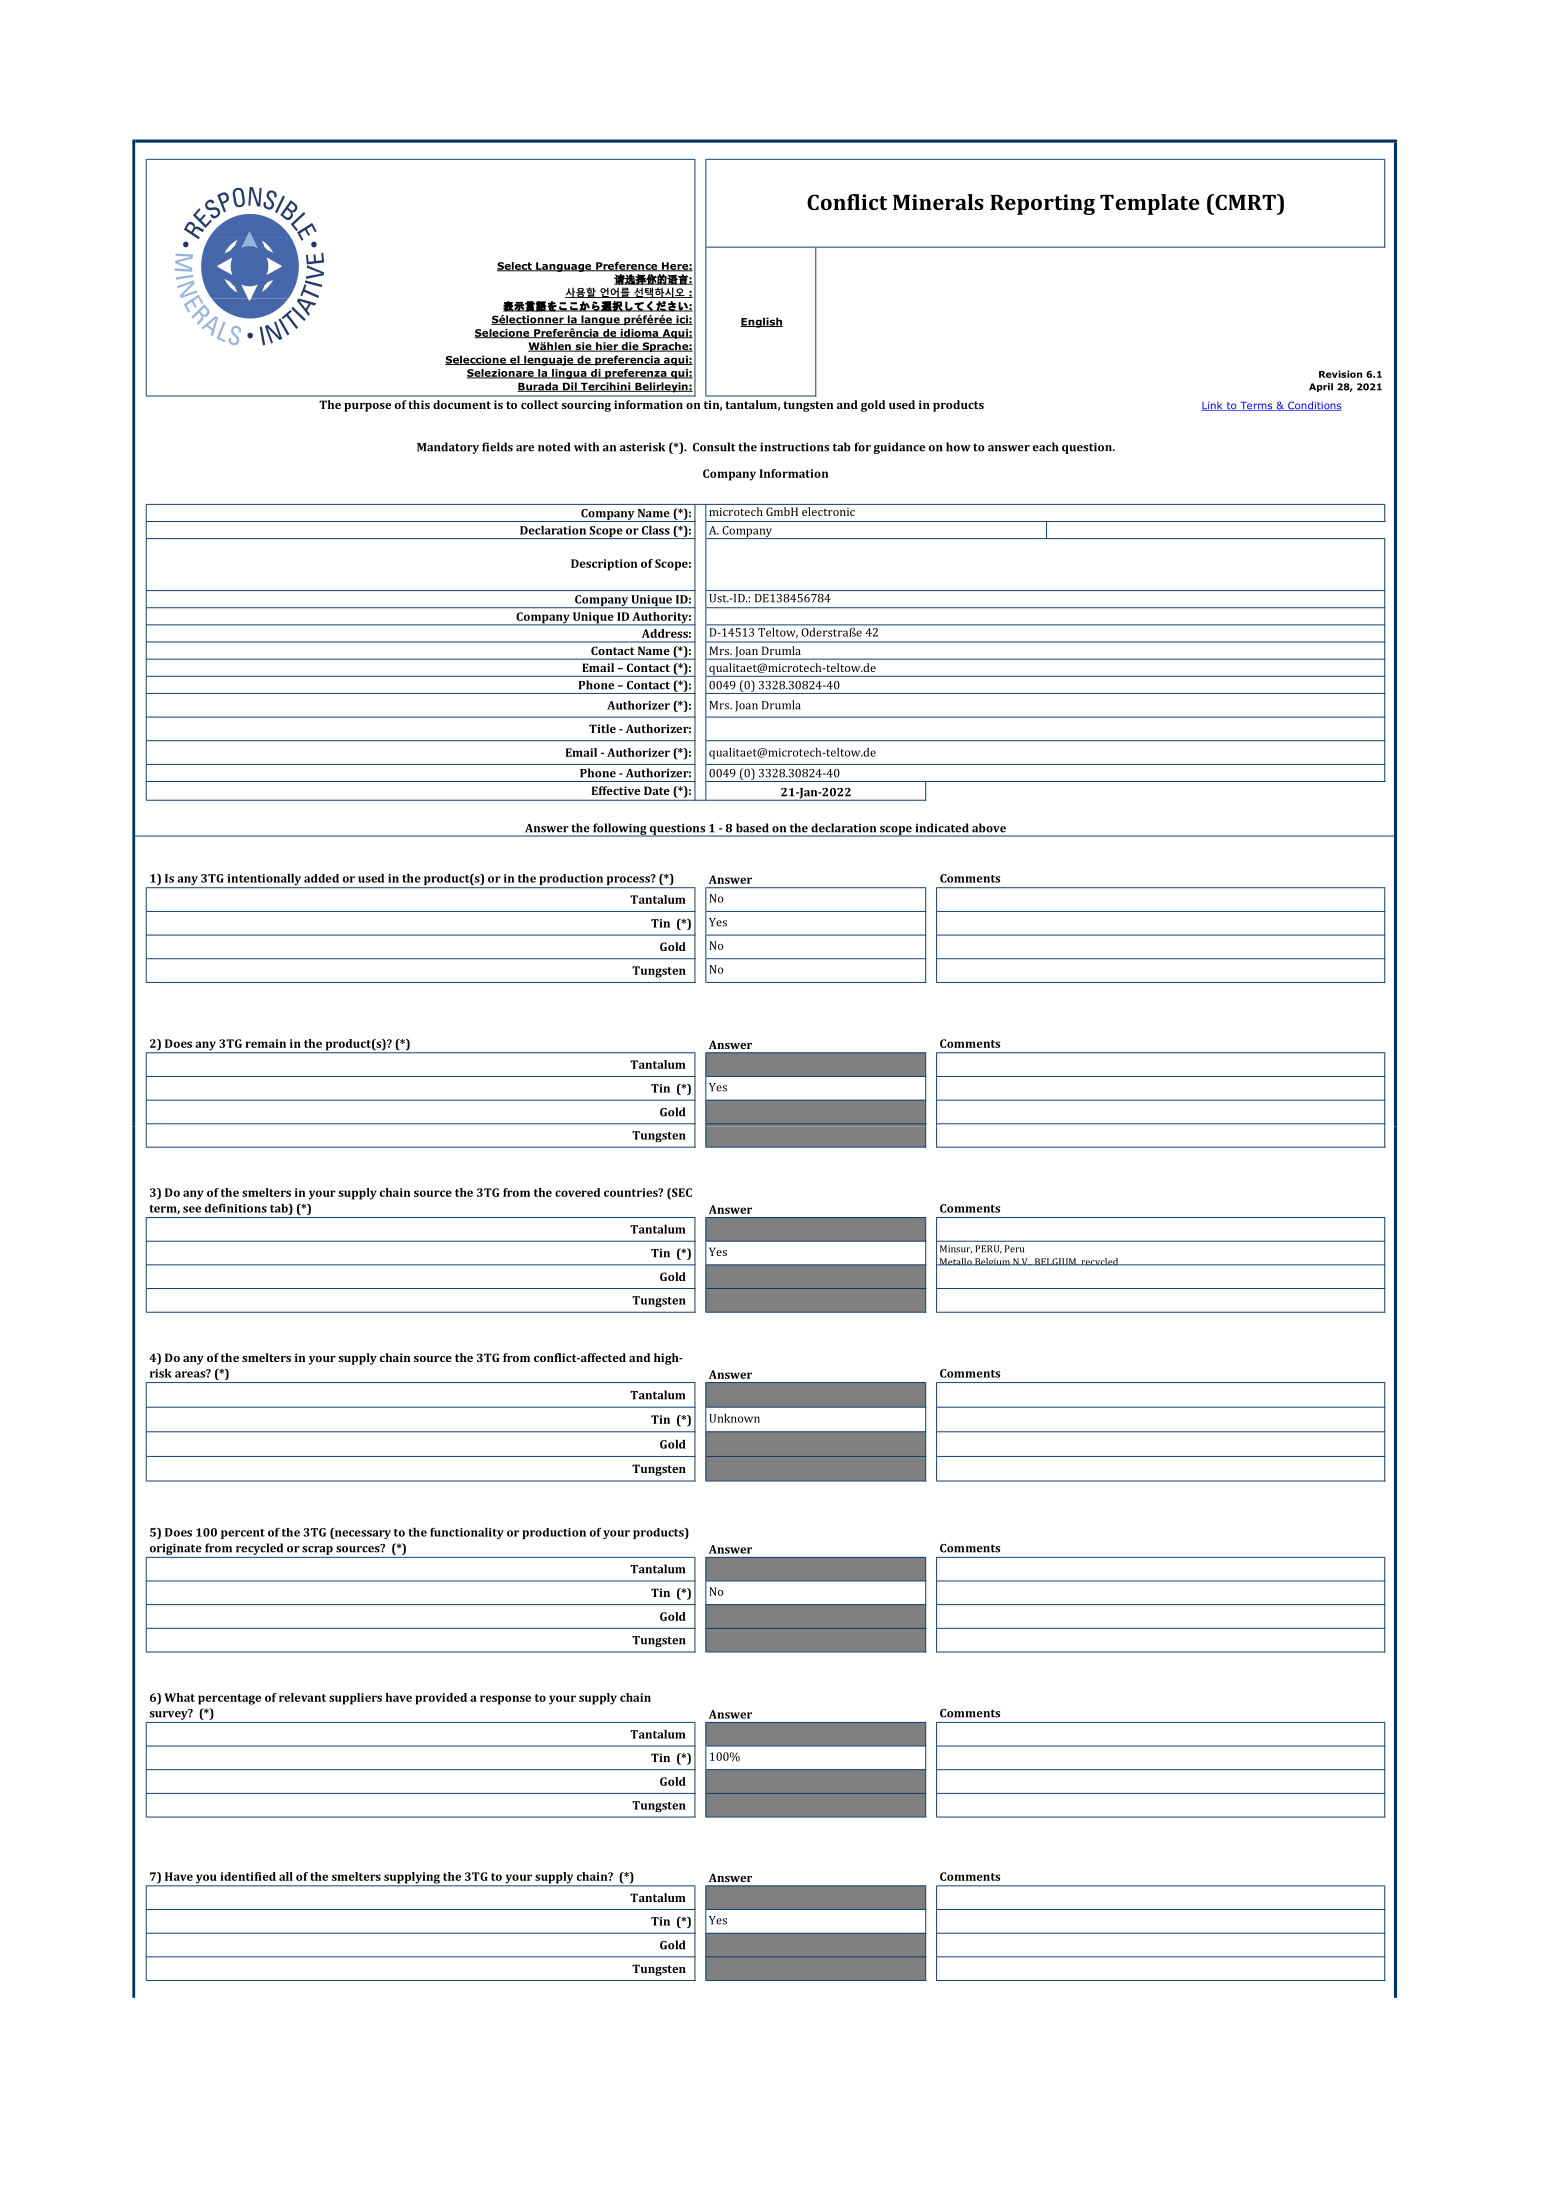  Describe the element at coordinates (441, 1699) in the document. I see `provided` at that location.
